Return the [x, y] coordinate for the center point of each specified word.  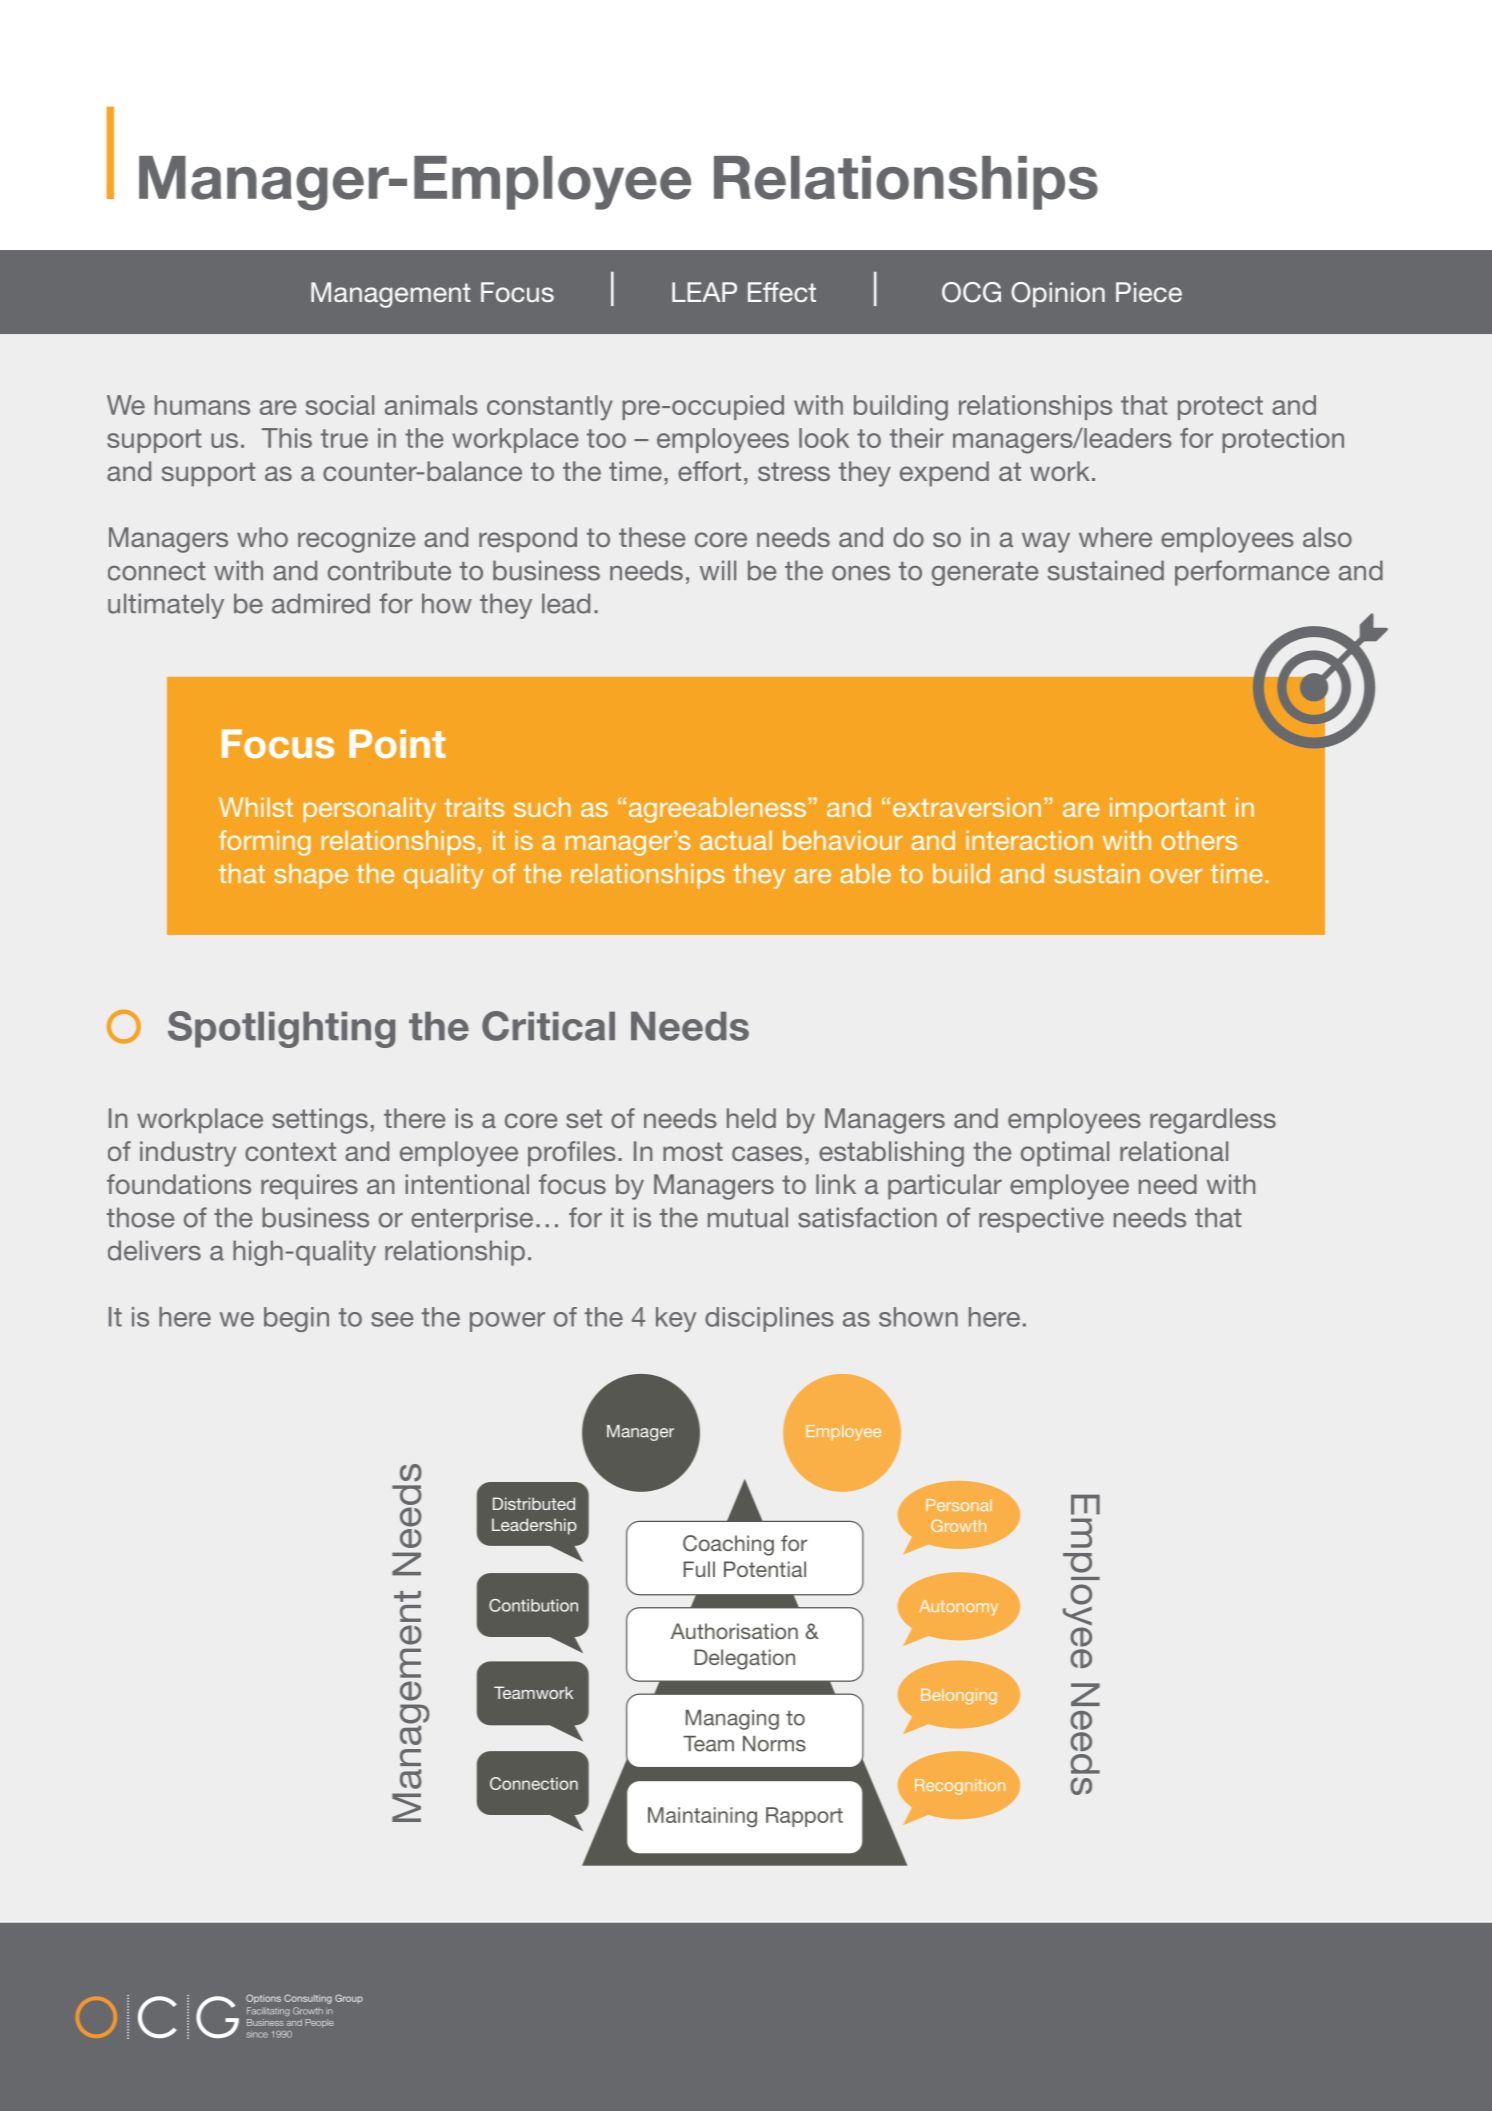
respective [1041, 1220]
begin [296, 1319]
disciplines [769, 1319]
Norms [774, 1744]
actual [736, 840]
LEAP [704, 292]
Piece [1149, 292]
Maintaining [702, 1817]
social [340, 405]
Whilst [256, 807]
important [1168, 809]
